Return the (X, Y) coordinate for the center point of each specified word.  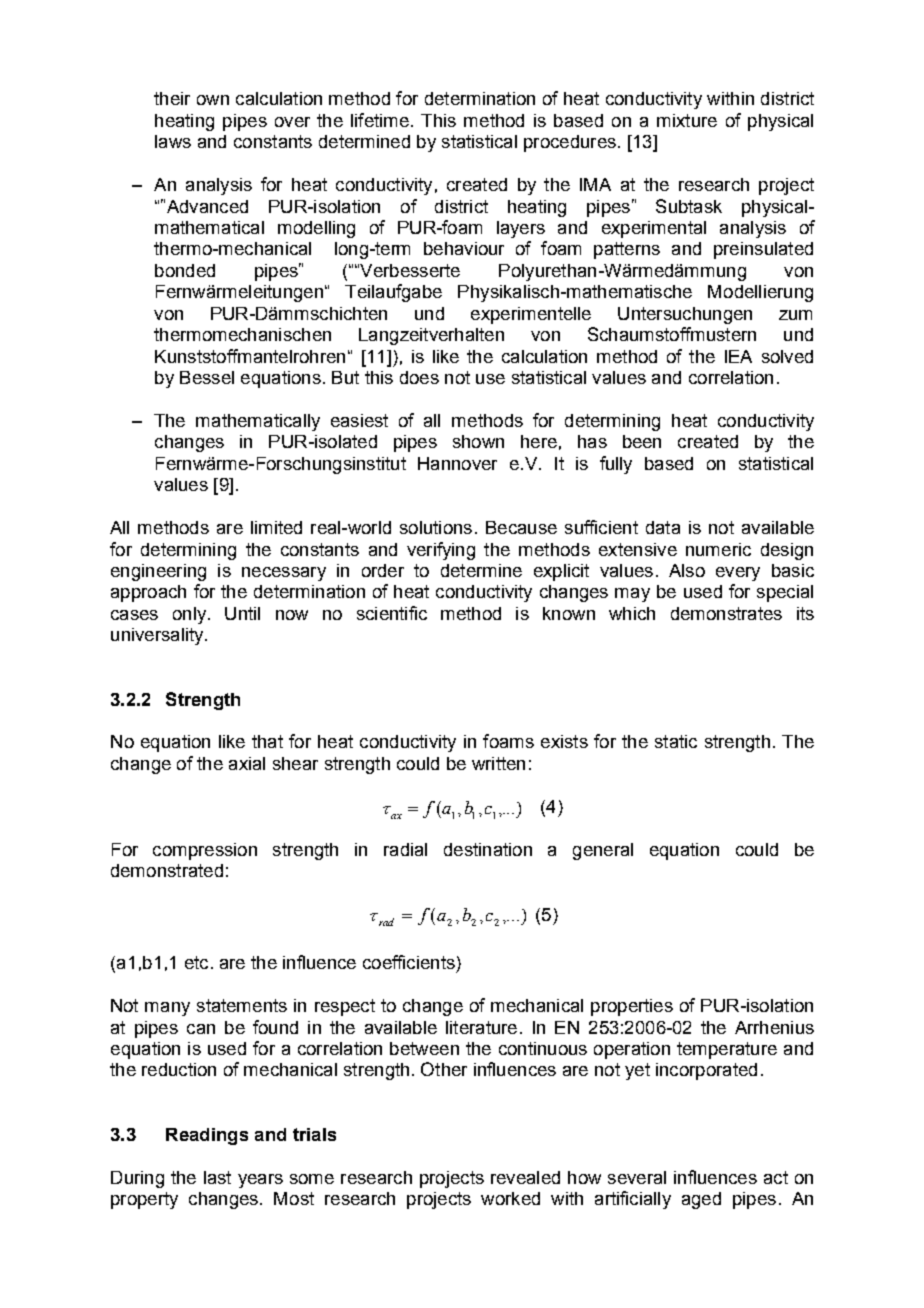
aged (701, 1200)
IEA (738, 356)
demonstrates (726, 613)
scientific (392, 613)
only (189, 615)
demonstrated (167, 870)
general (603, 851)
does (419, 377)
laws (173, 141)
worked (510, 1198)
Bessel (207, 377)
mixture (687, 120)
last (217, 1177)
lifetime (380, 120)
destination (488, 849)
